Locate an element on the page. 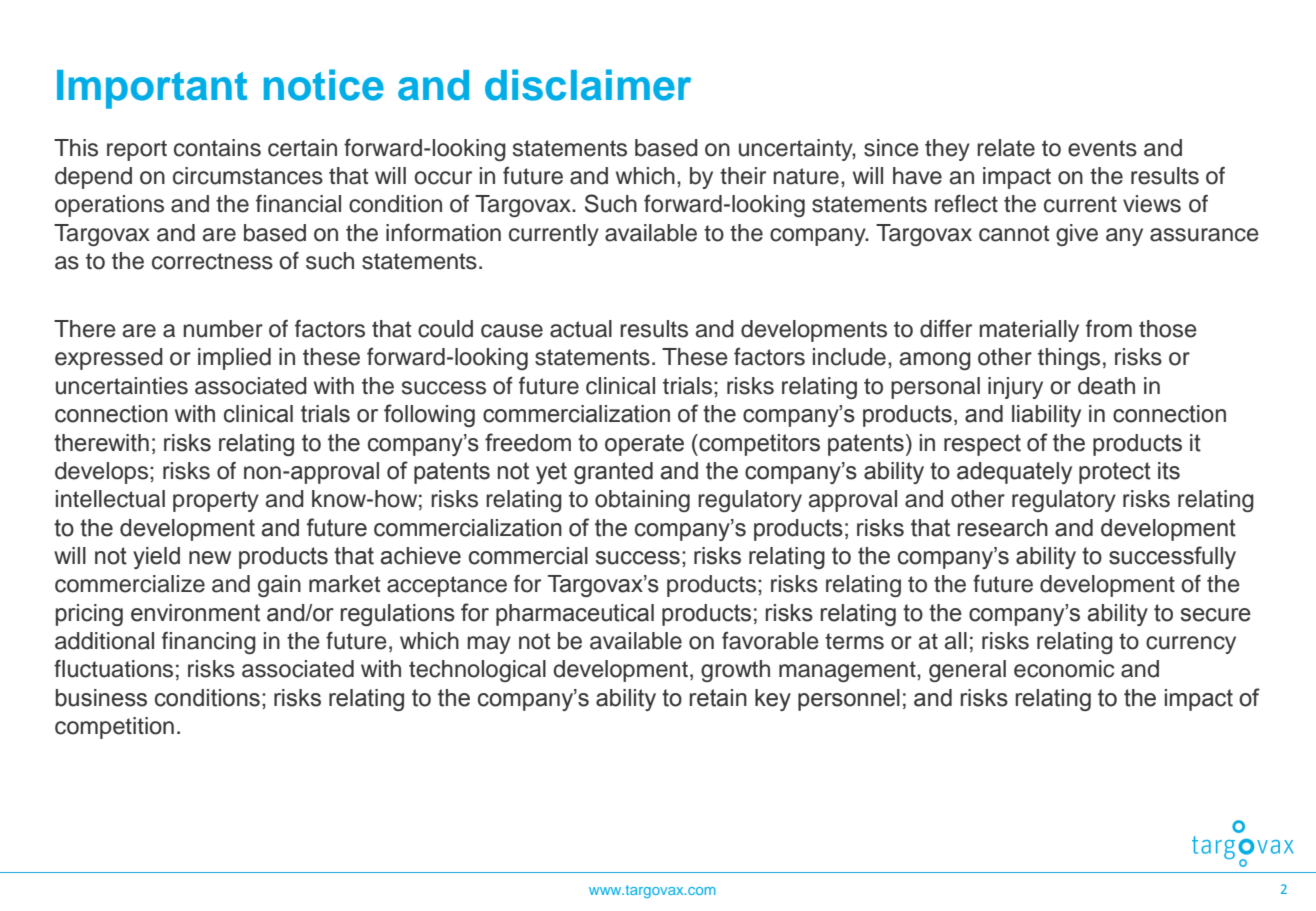 The image size is (1316, 911). business is located at coordinates (101, 698).
